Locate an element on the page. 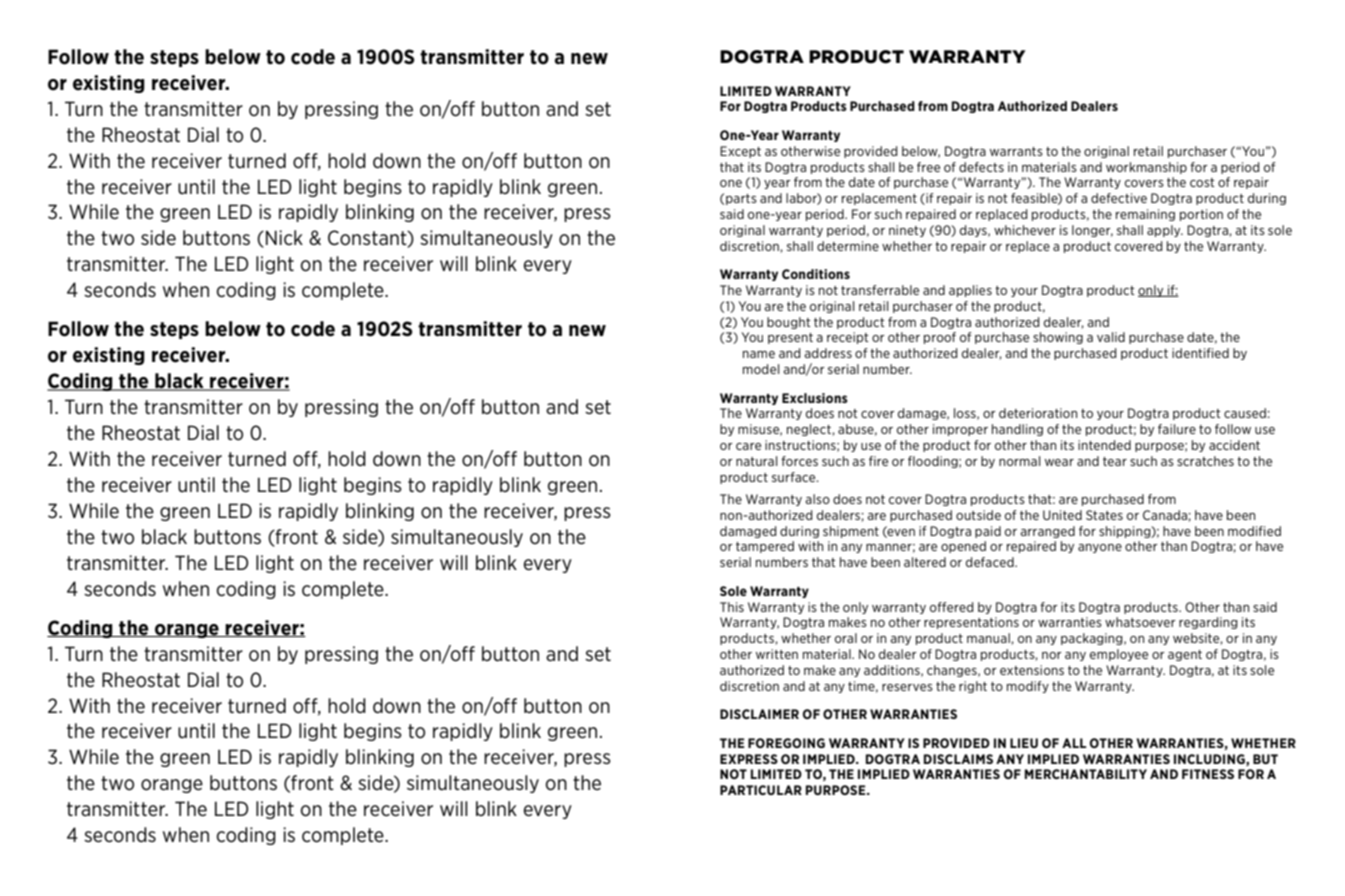 Image resolution: width=1345 pixels, height=896 pixels. Except is located at coordinates (740, 152).
